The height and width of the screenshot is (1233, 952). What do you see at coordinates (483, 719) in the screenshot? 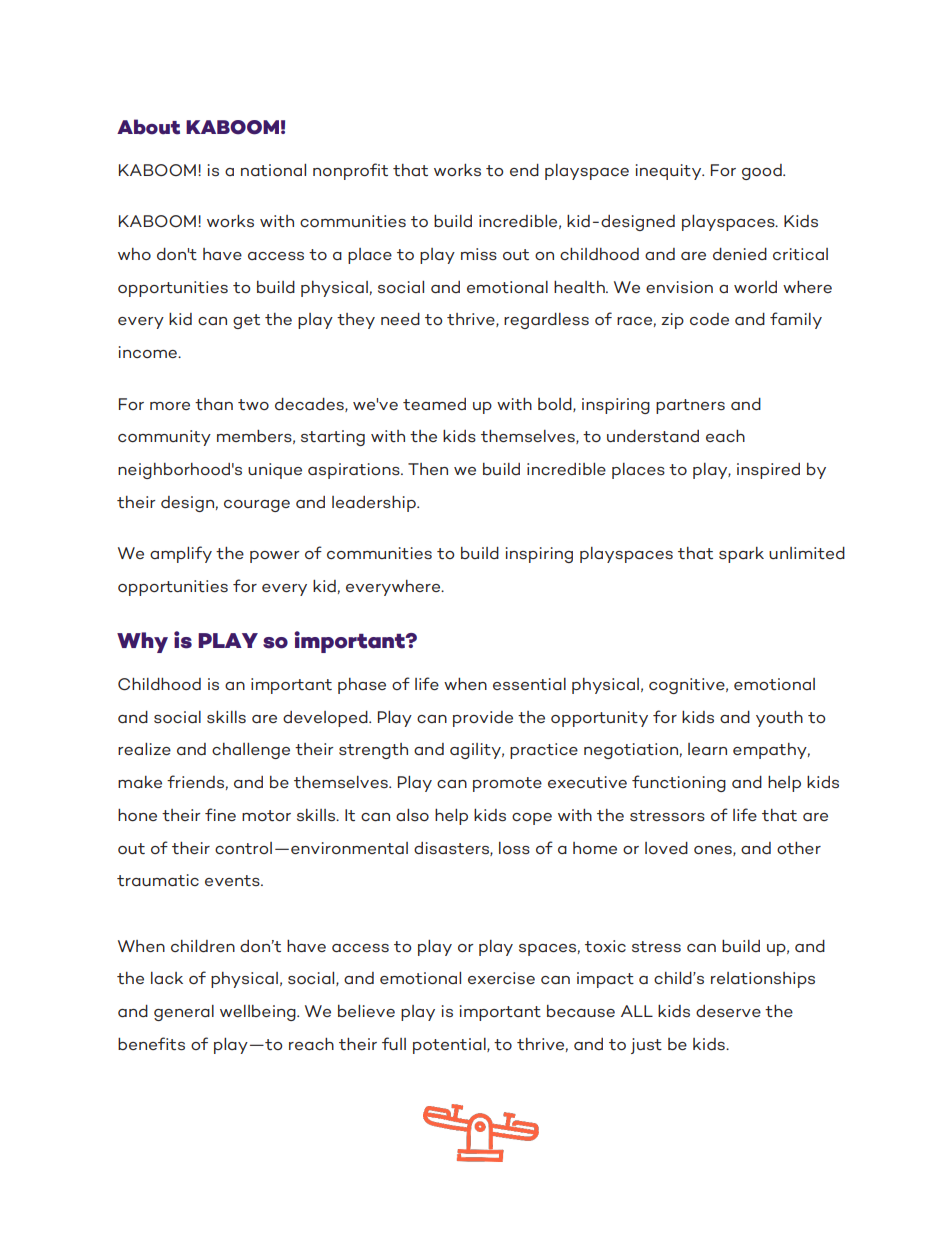
I see `provide` at bounding box center [483, 719].
